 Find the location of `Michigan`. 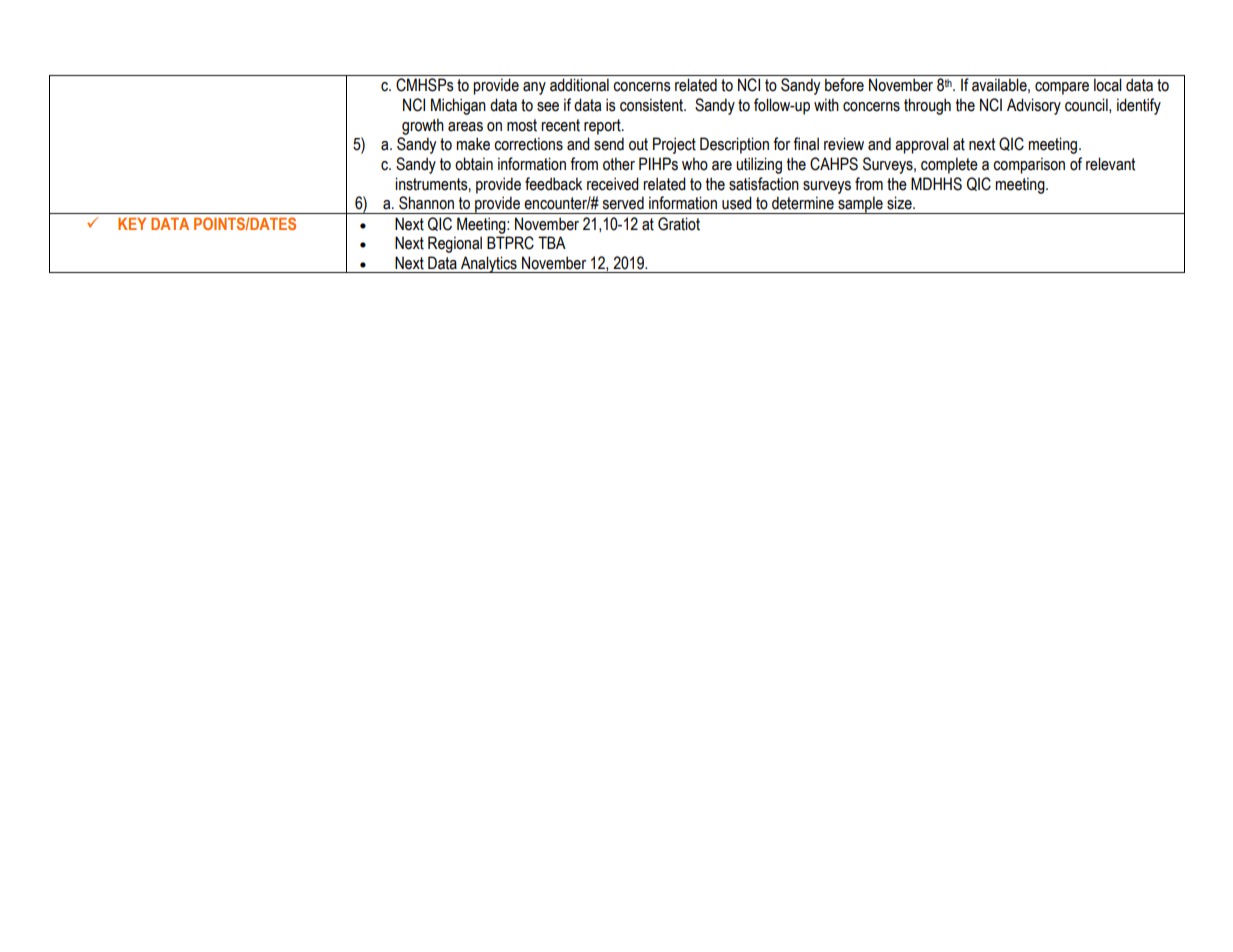

Michigan is located at coordinates (458, 106).
